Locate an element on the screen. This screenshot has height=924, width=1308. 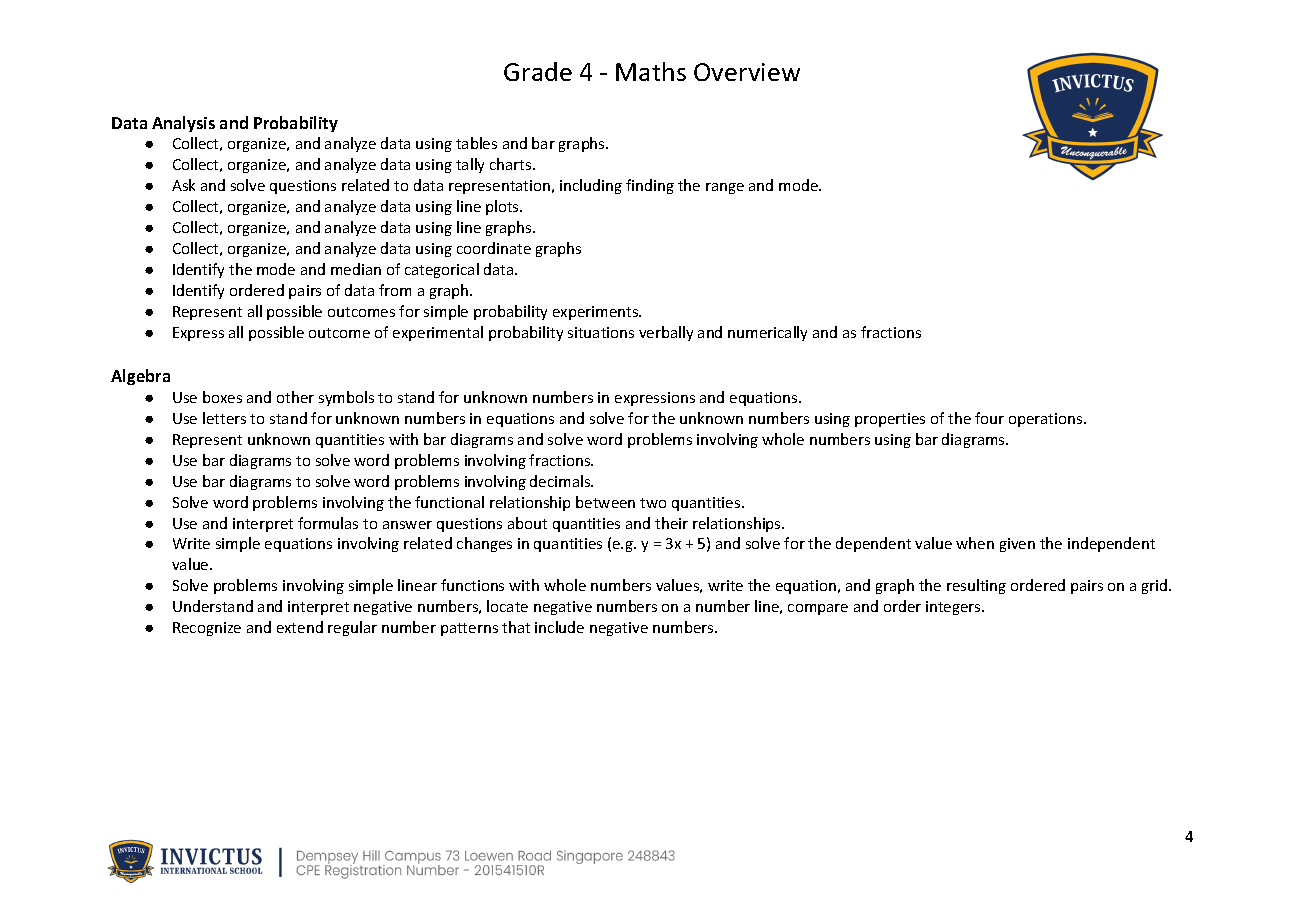
include is located at coordinates (559, 627).
